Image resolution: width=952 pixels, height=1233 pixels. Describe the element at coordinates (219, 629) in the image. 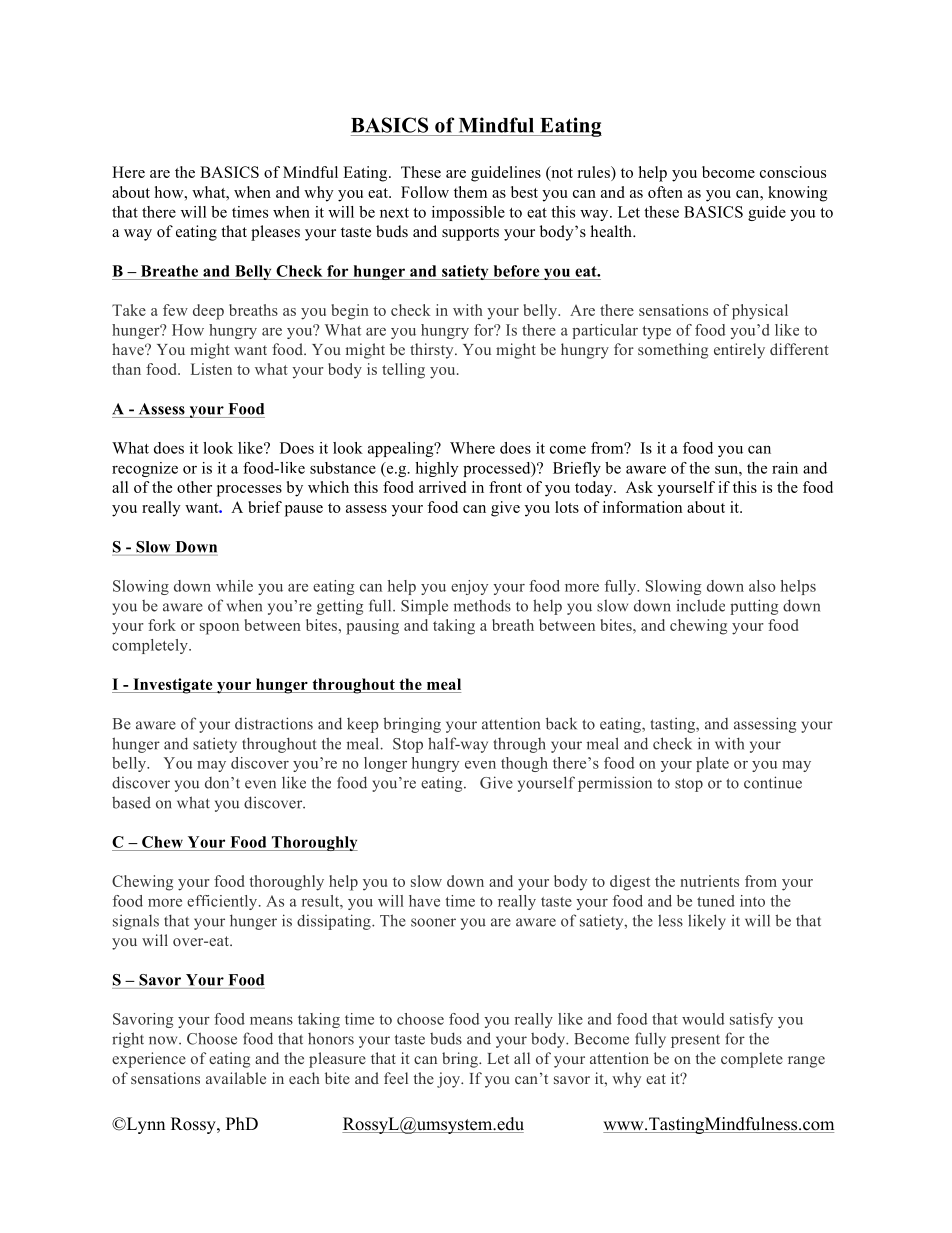

I see `spoon` at that location.
